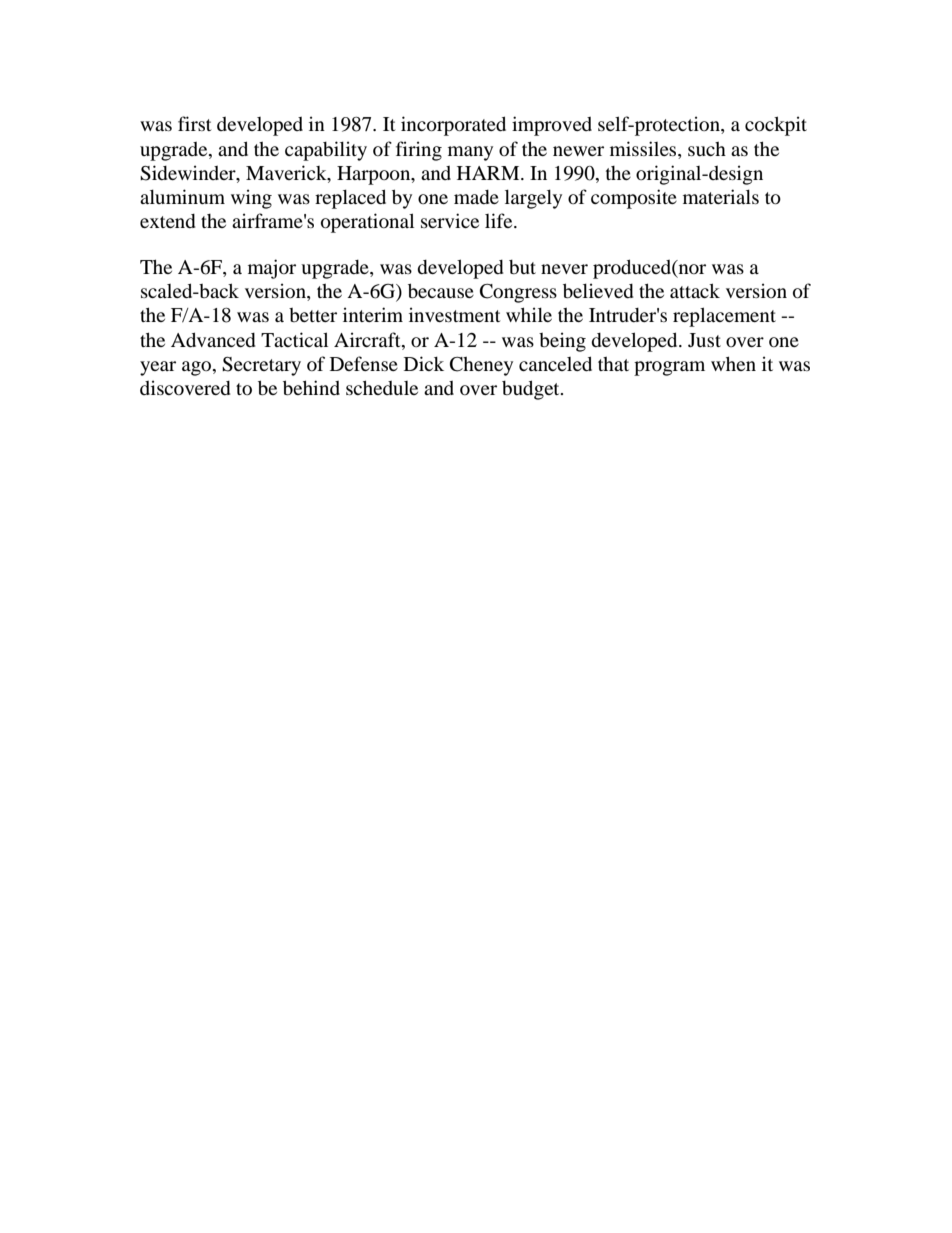 Image resolution: width=952 pixels, height=1233 pixels. I want to click on schedule, so click(382, 387).
